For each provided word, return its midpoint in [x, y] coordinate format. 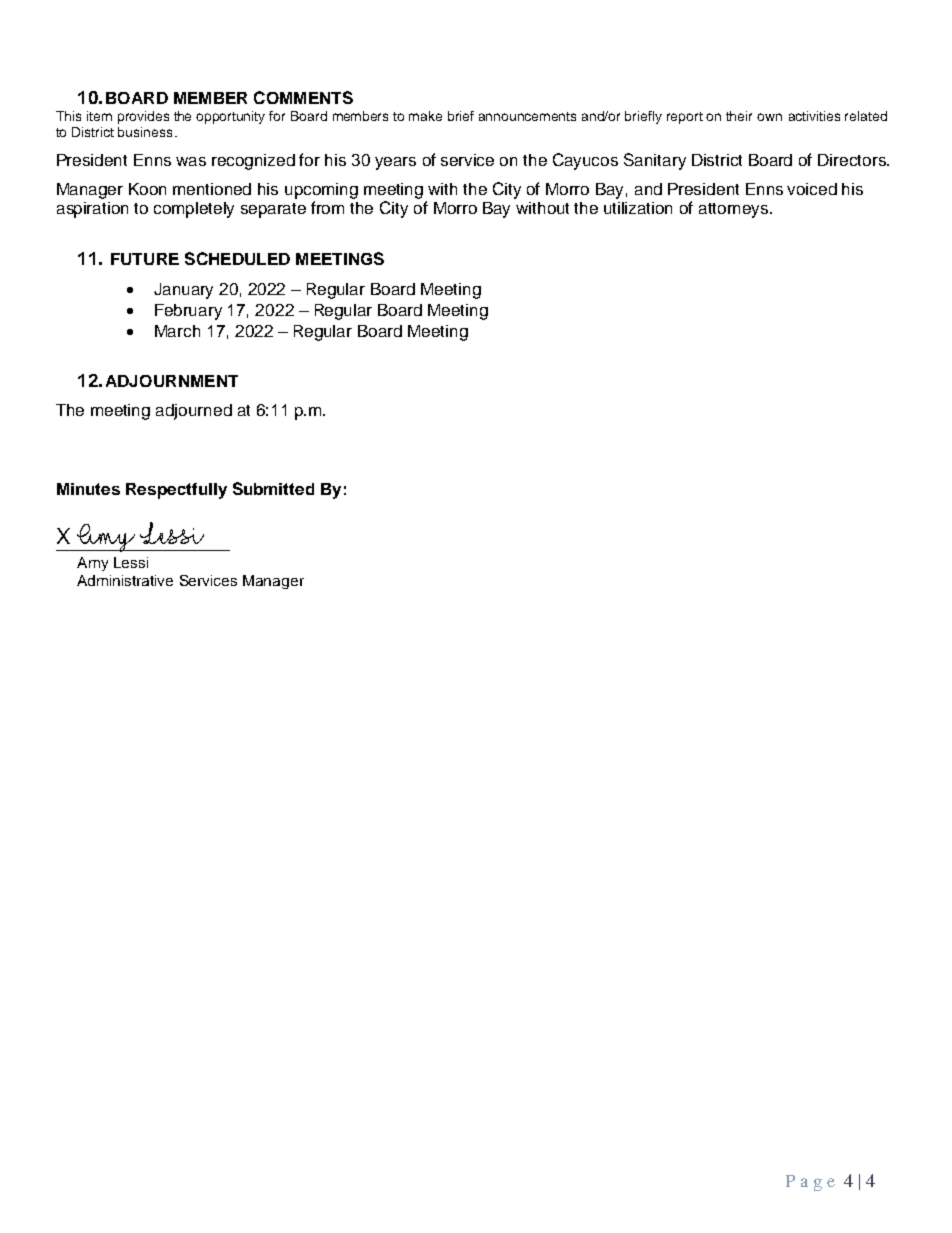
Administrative [125, 580]
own [769, 117]
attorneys [735, 210]
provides [143, 117]
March [177, 331]
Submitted [273, 488]
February [188, 312]
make [425, 116]
